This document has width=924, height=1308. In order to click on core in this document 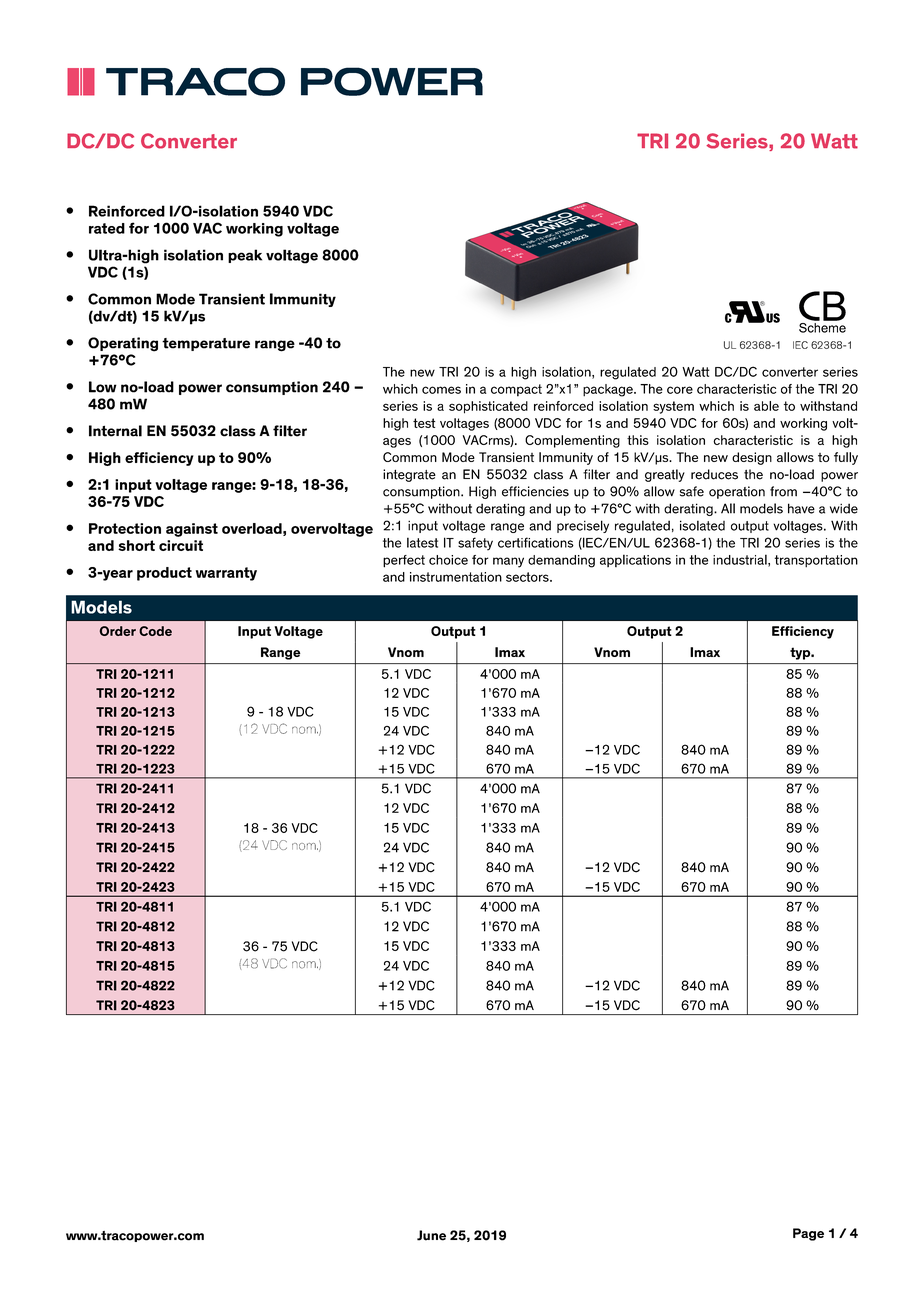, I will do `click(680, 390)`.
